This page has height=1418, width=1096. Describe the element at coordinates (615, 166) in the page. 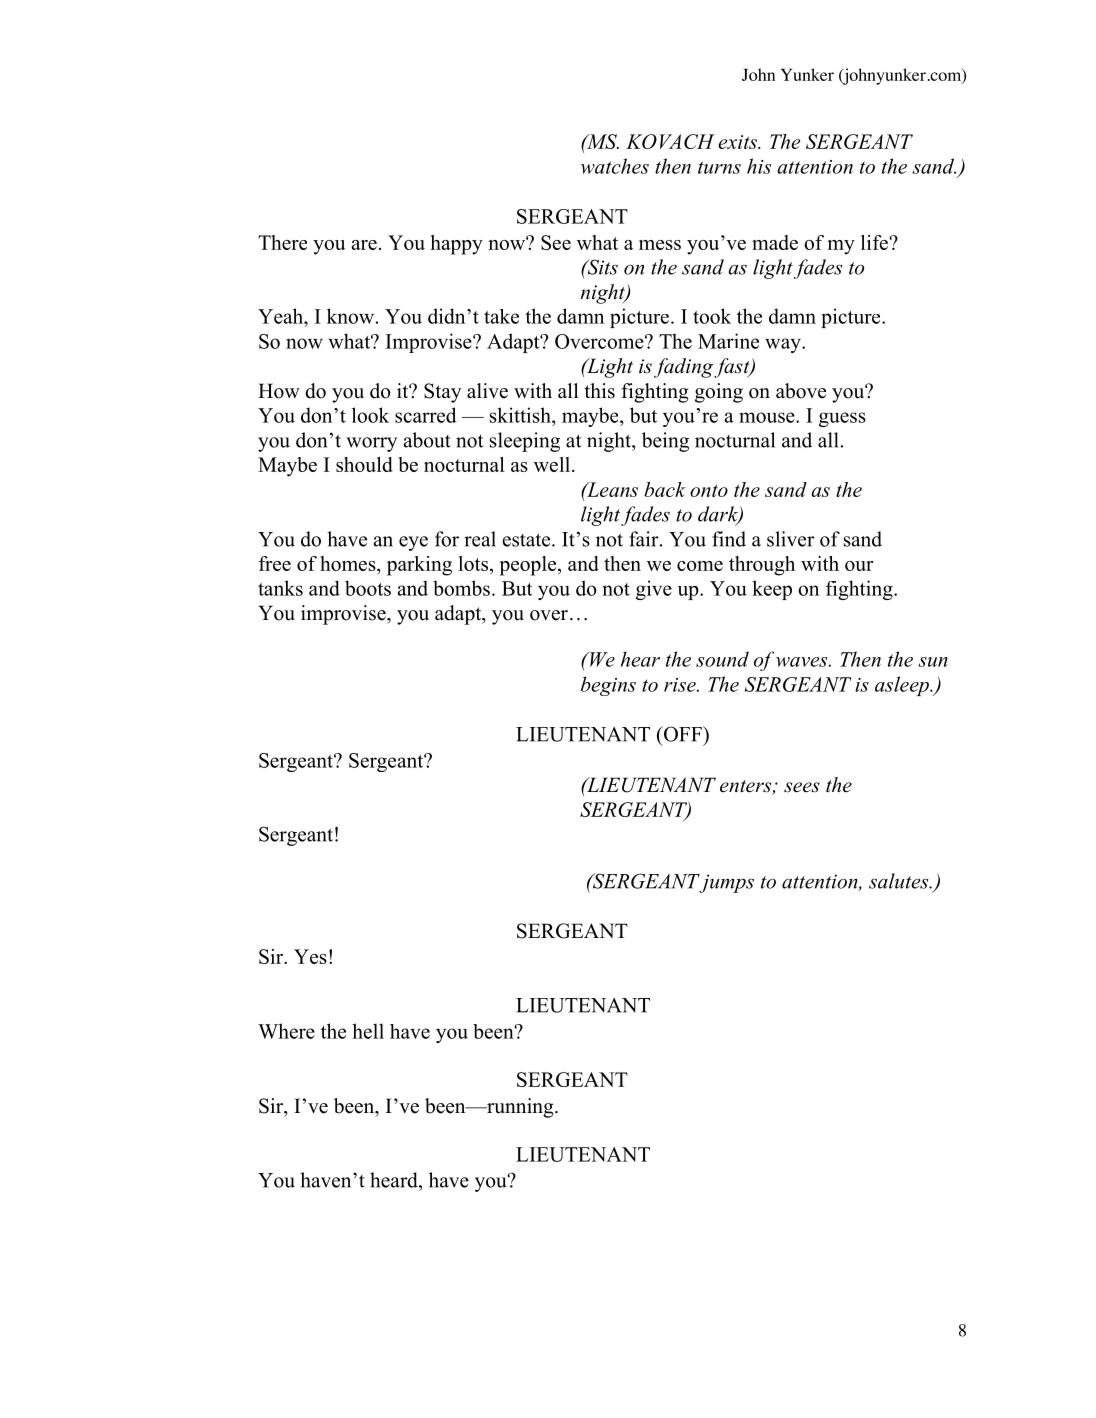

I see `watches` at that location.
